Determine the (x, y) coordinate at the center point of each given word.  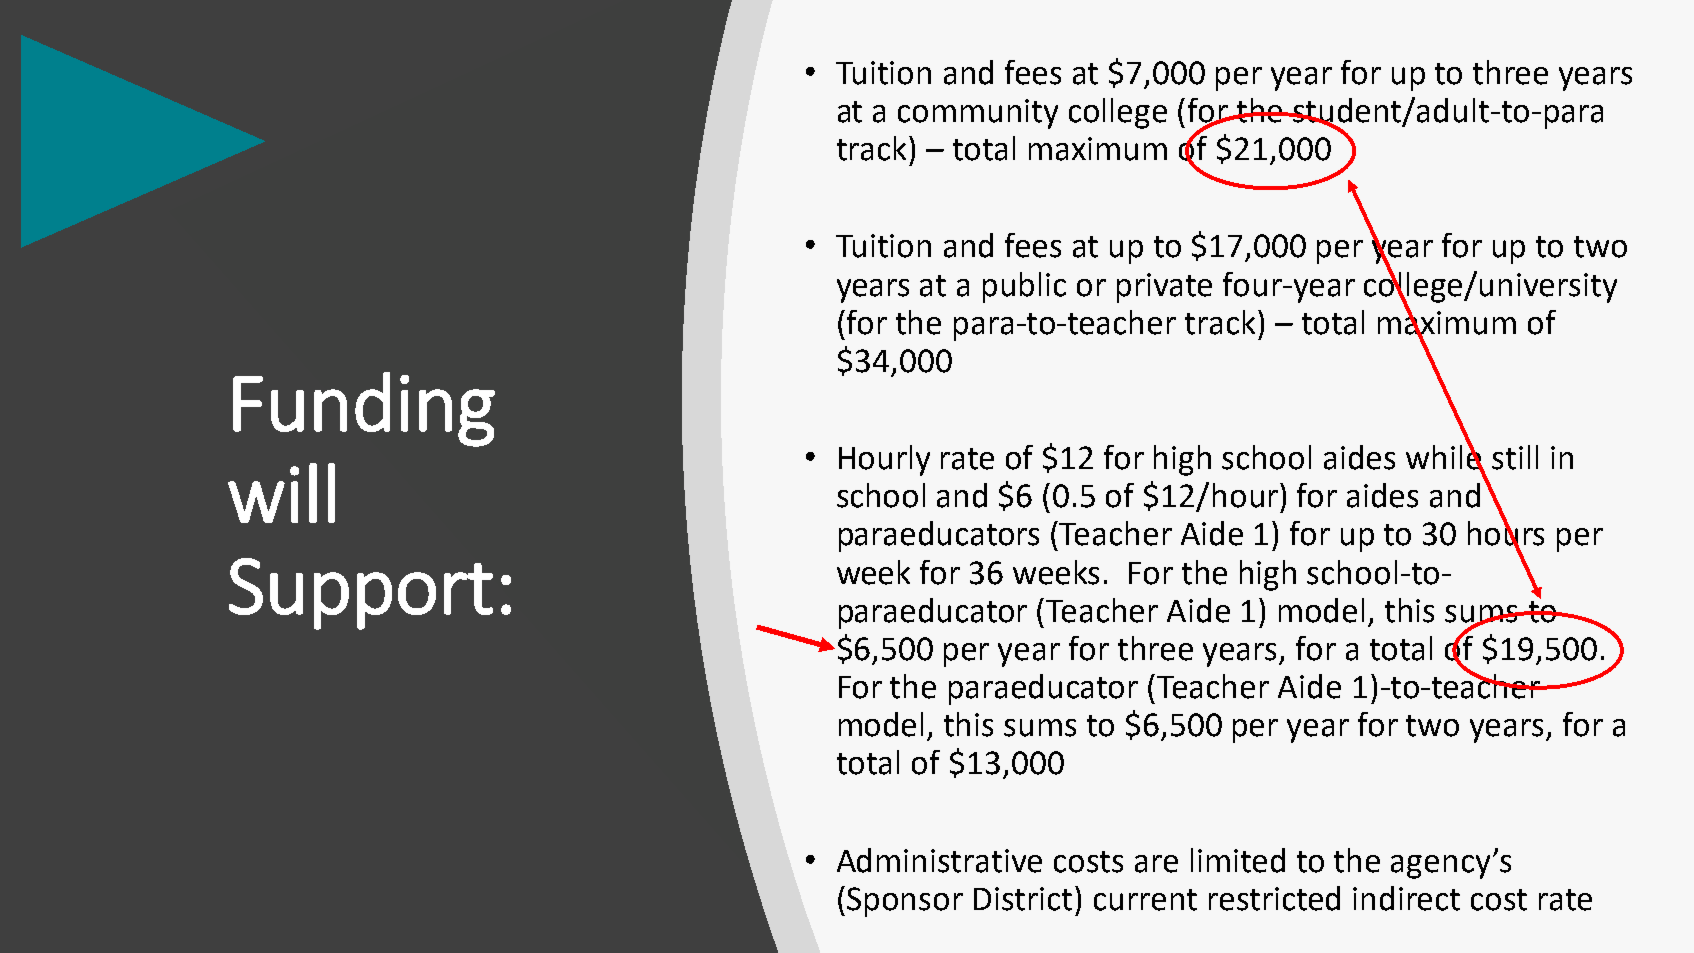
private (1164, 288)
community (978, 114)
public (1024, 287)
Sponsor (905, 902)
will (281, 493)
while (1445, 457)
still (1515, 457)
